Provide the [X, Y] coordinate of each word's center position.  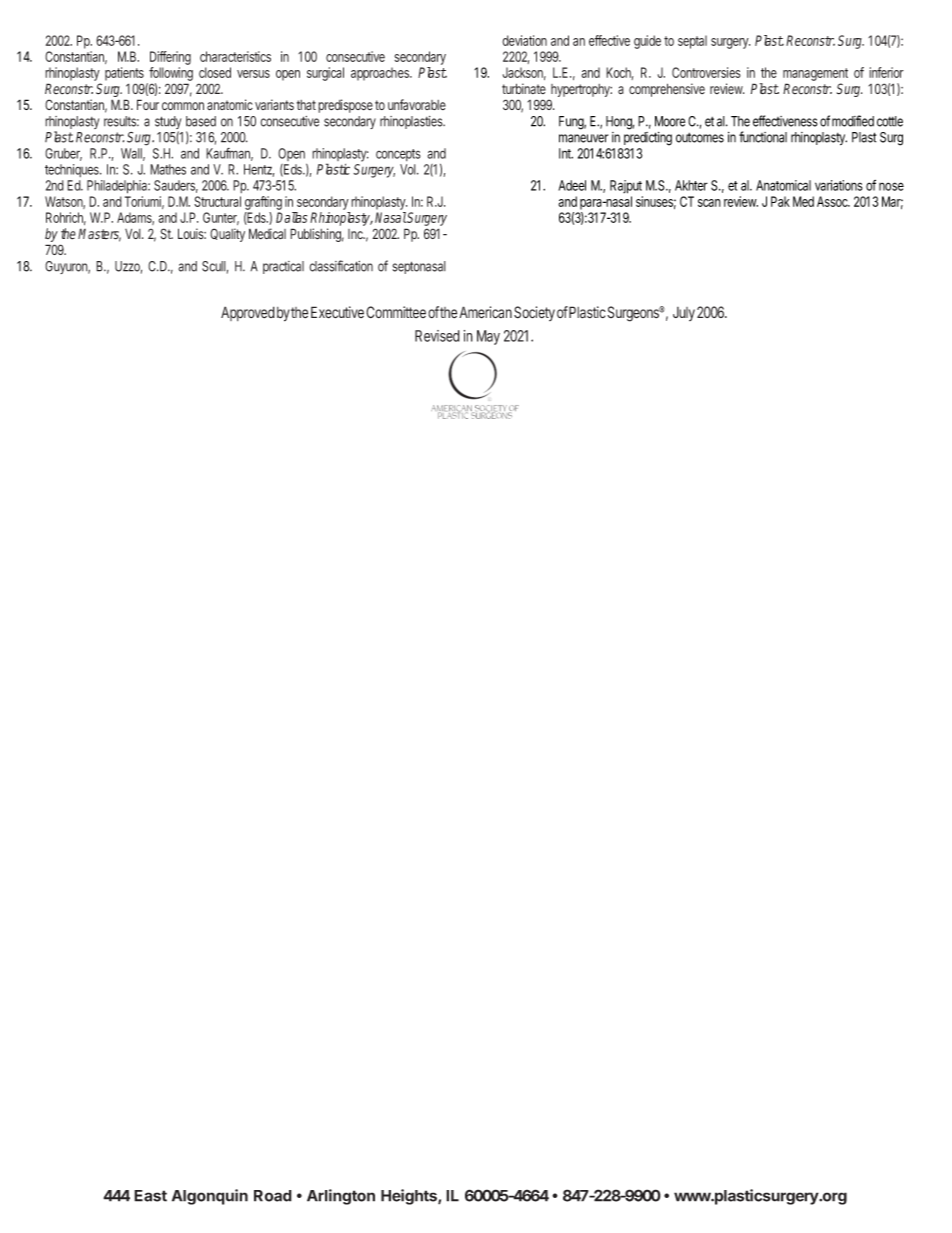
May [488, 337]
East [150, 1196]
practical [283, 267]
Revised [437, 336]
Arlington [341, 1197]
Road [273, 1196]
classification [341, 266]
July [684, 314]
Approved [248, 313]
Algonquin [210, 1197]
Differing [170, 58]
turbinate [524, 88]
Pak [780, 201]
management [815, 76]
